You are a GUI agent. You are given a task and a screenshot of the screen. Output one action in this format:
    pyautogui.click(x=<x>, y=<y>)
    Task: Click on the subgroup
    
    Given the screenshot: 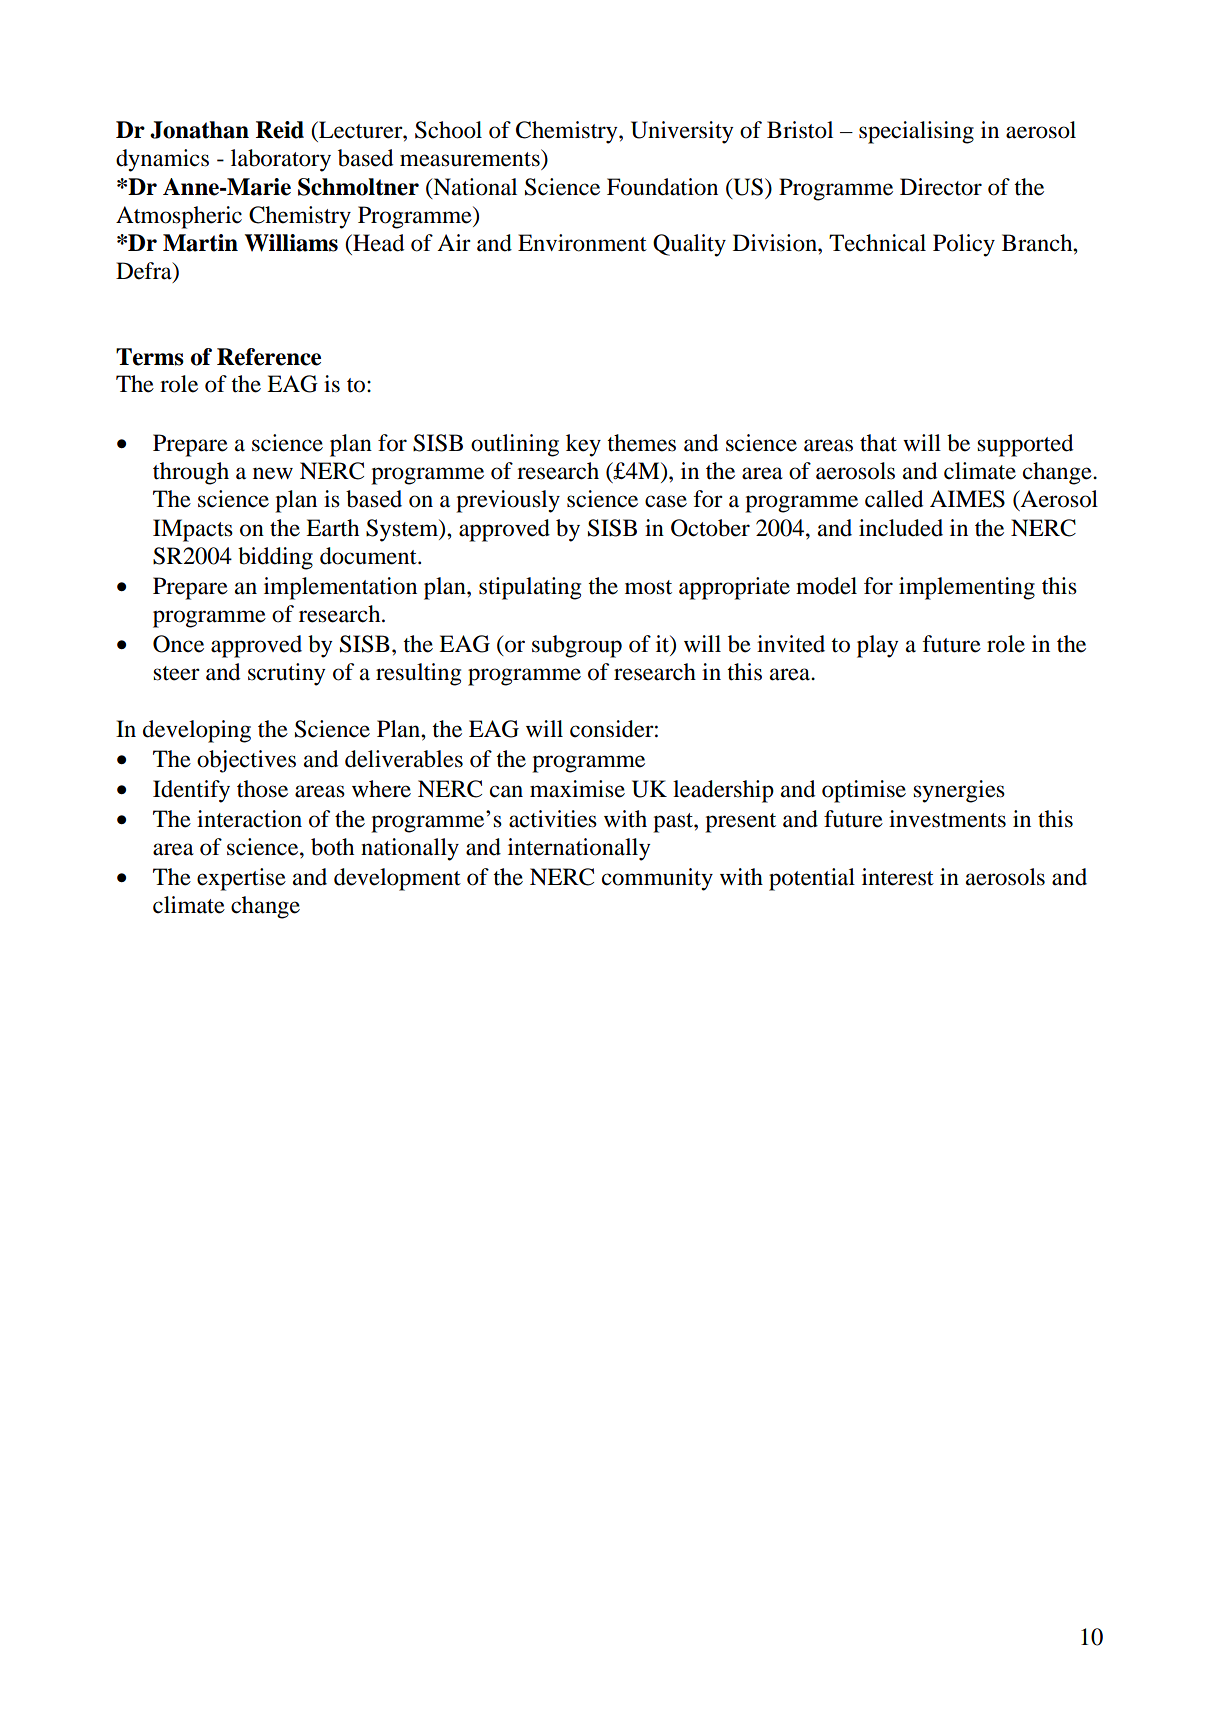 What is the action you would take?
    pyautogui.click(x=577, y=646)
